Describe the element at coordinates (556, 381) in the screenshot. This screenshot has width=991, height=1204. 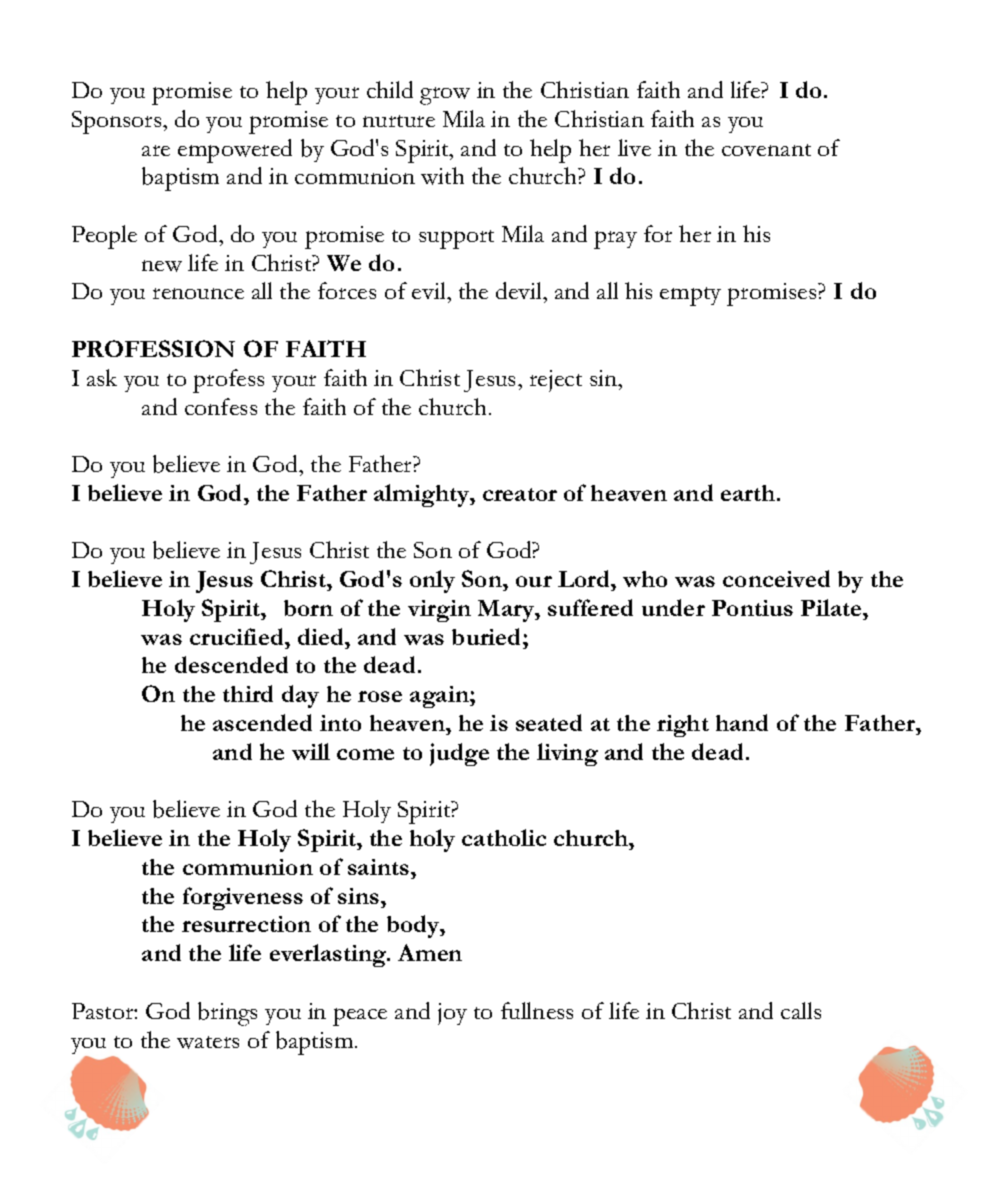
I see `reject` at that location.
